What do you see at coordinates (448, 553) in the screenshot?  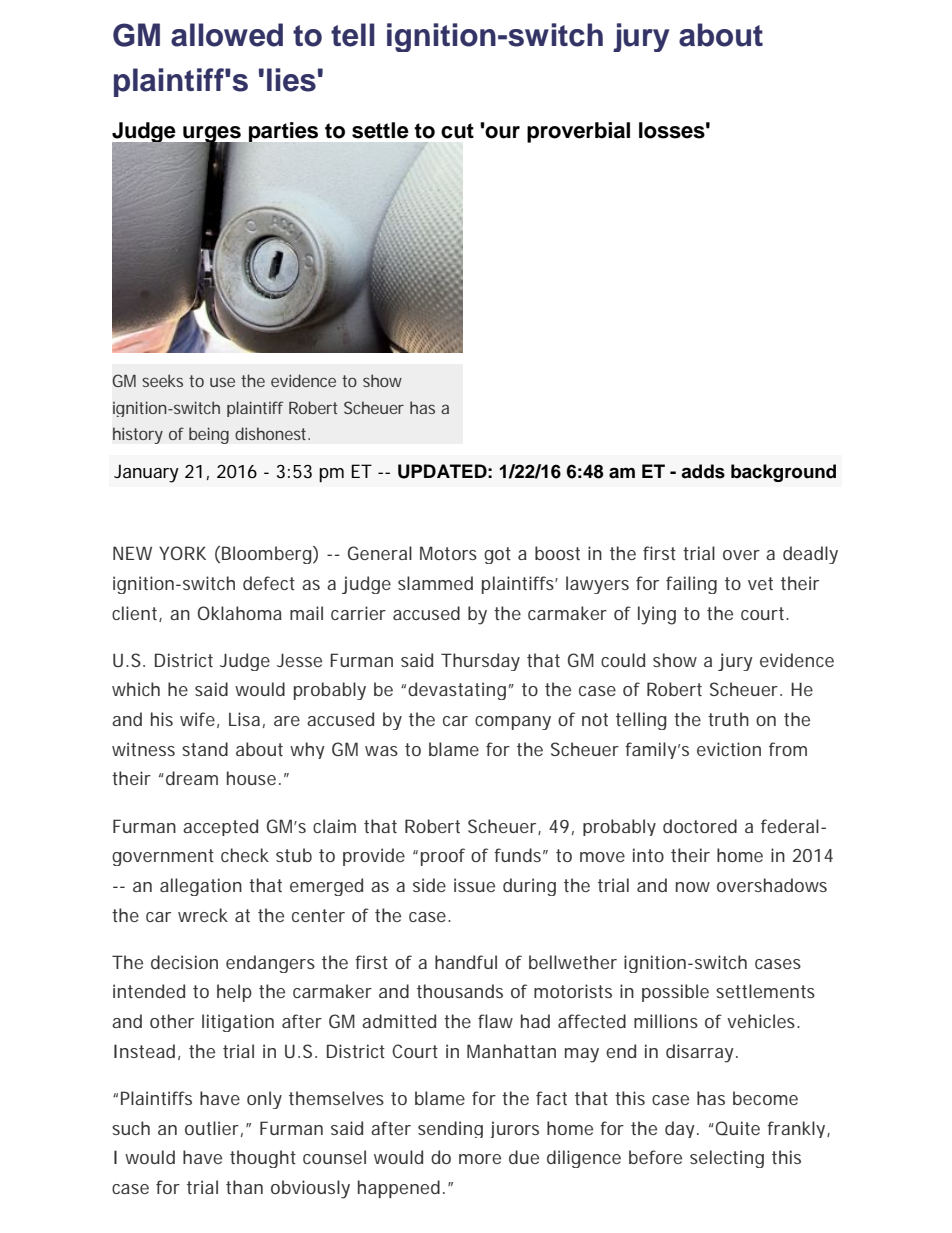 I see `Motors` at bounding box center [448, 553].
